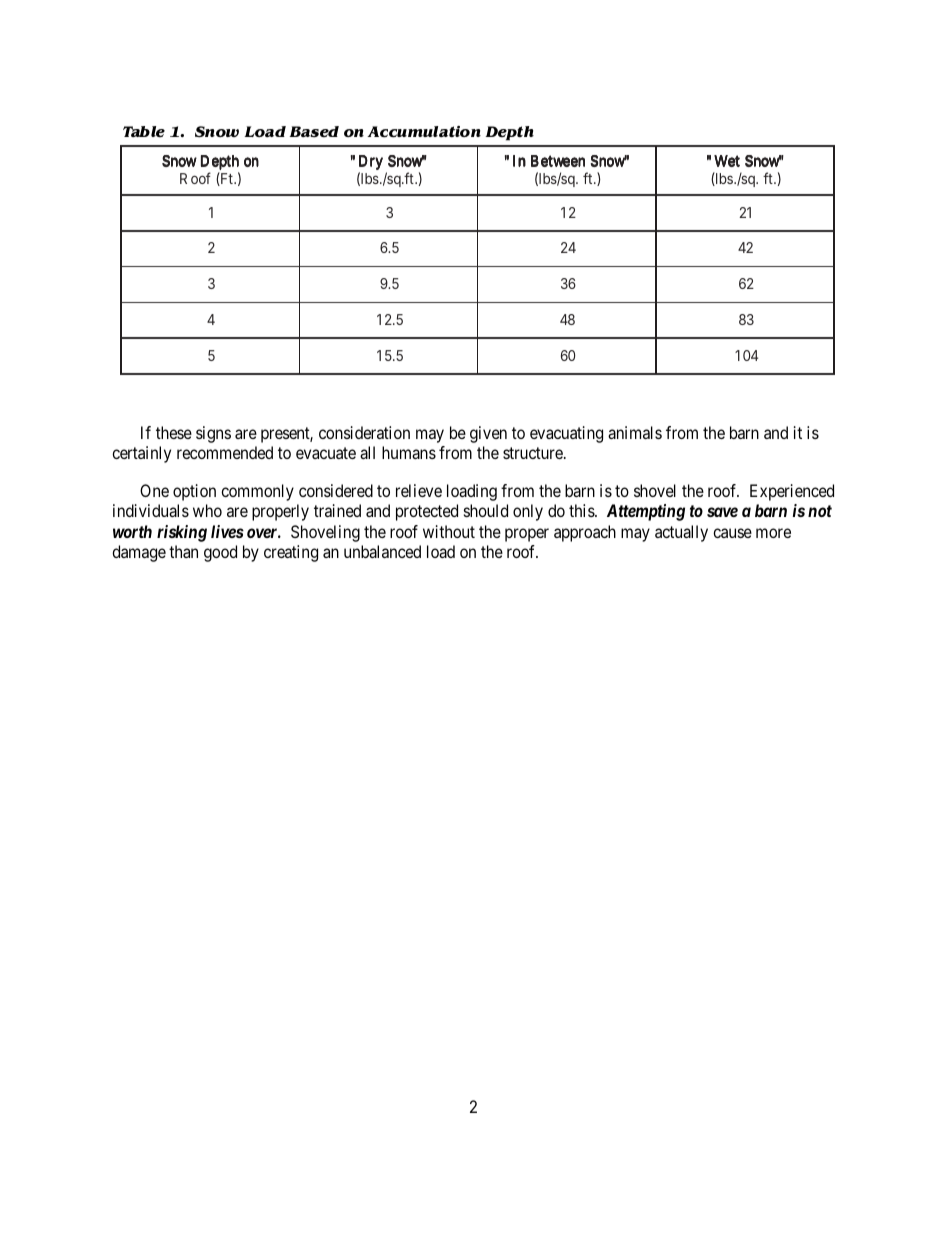 This document has width=952, height=1233. I want to click on Table, so click(144, 132).
